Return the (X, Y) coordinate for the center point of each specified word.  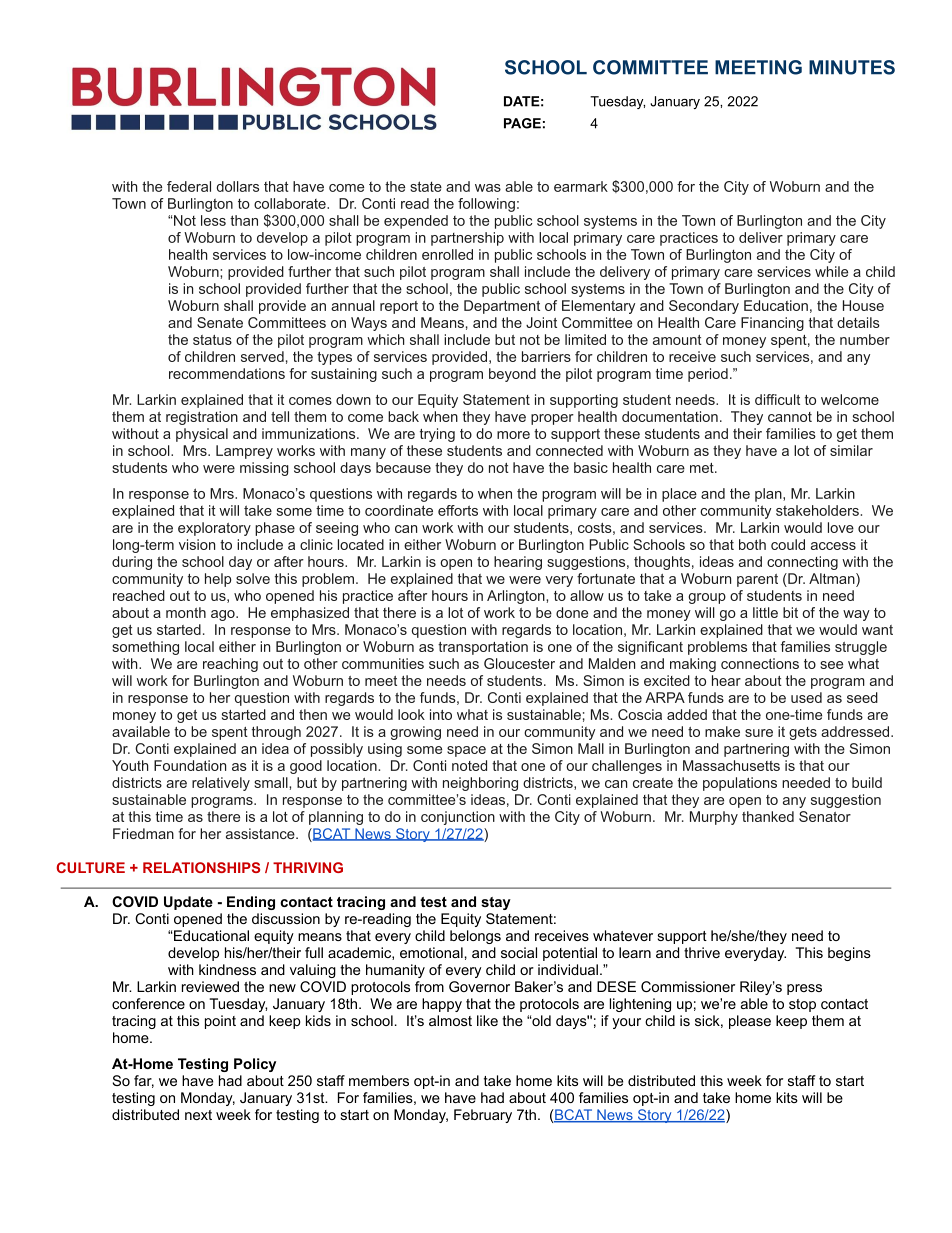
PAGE (522, 123)
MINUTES (852, 67)
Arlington (517, 597)
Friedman (143, 833)
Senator (825, 816)
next (198, 1115)
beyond (512, 375)
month (186, 612)
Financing (772, 324)
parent (757, 580)
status (212, 340)
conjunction (458, 818)
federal (189, 186)
